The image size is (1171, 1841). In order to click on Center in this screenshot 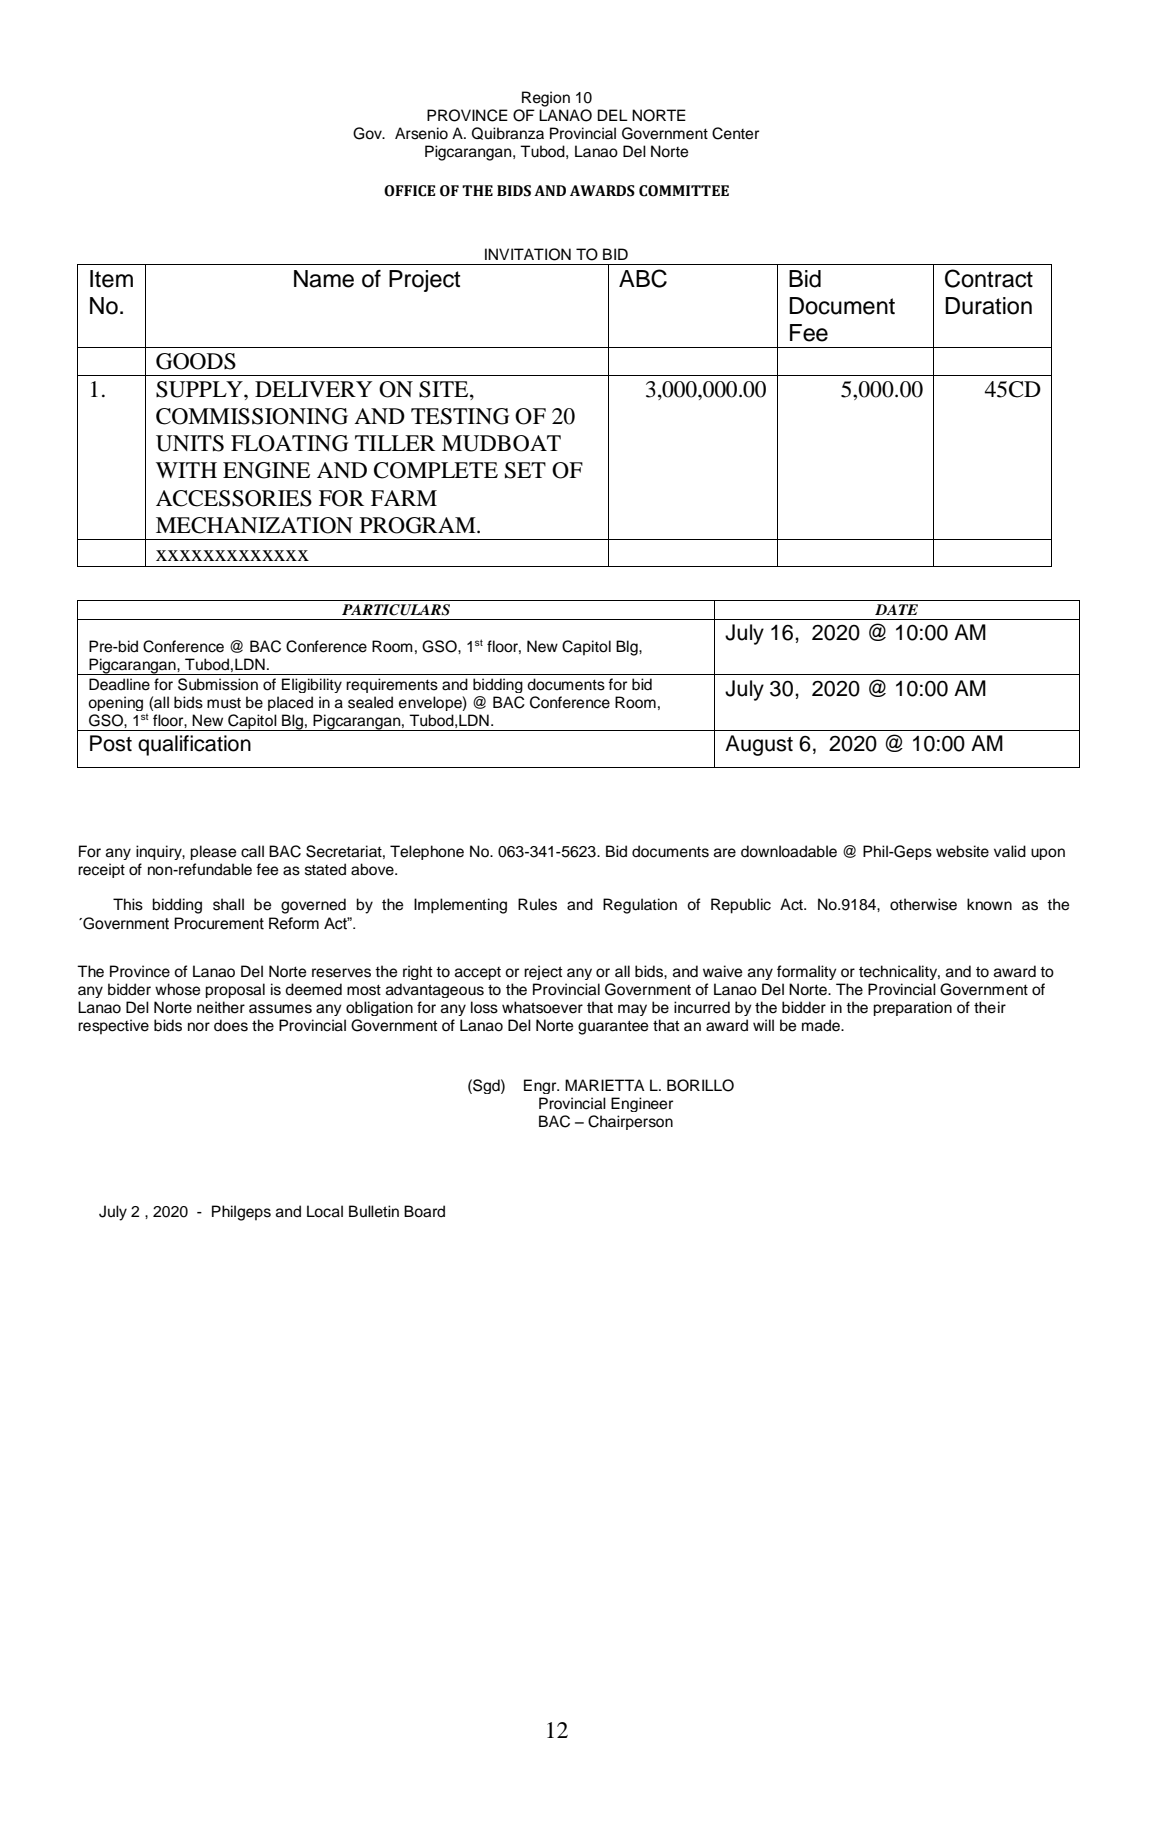, I will do `click(735, 133)`.
